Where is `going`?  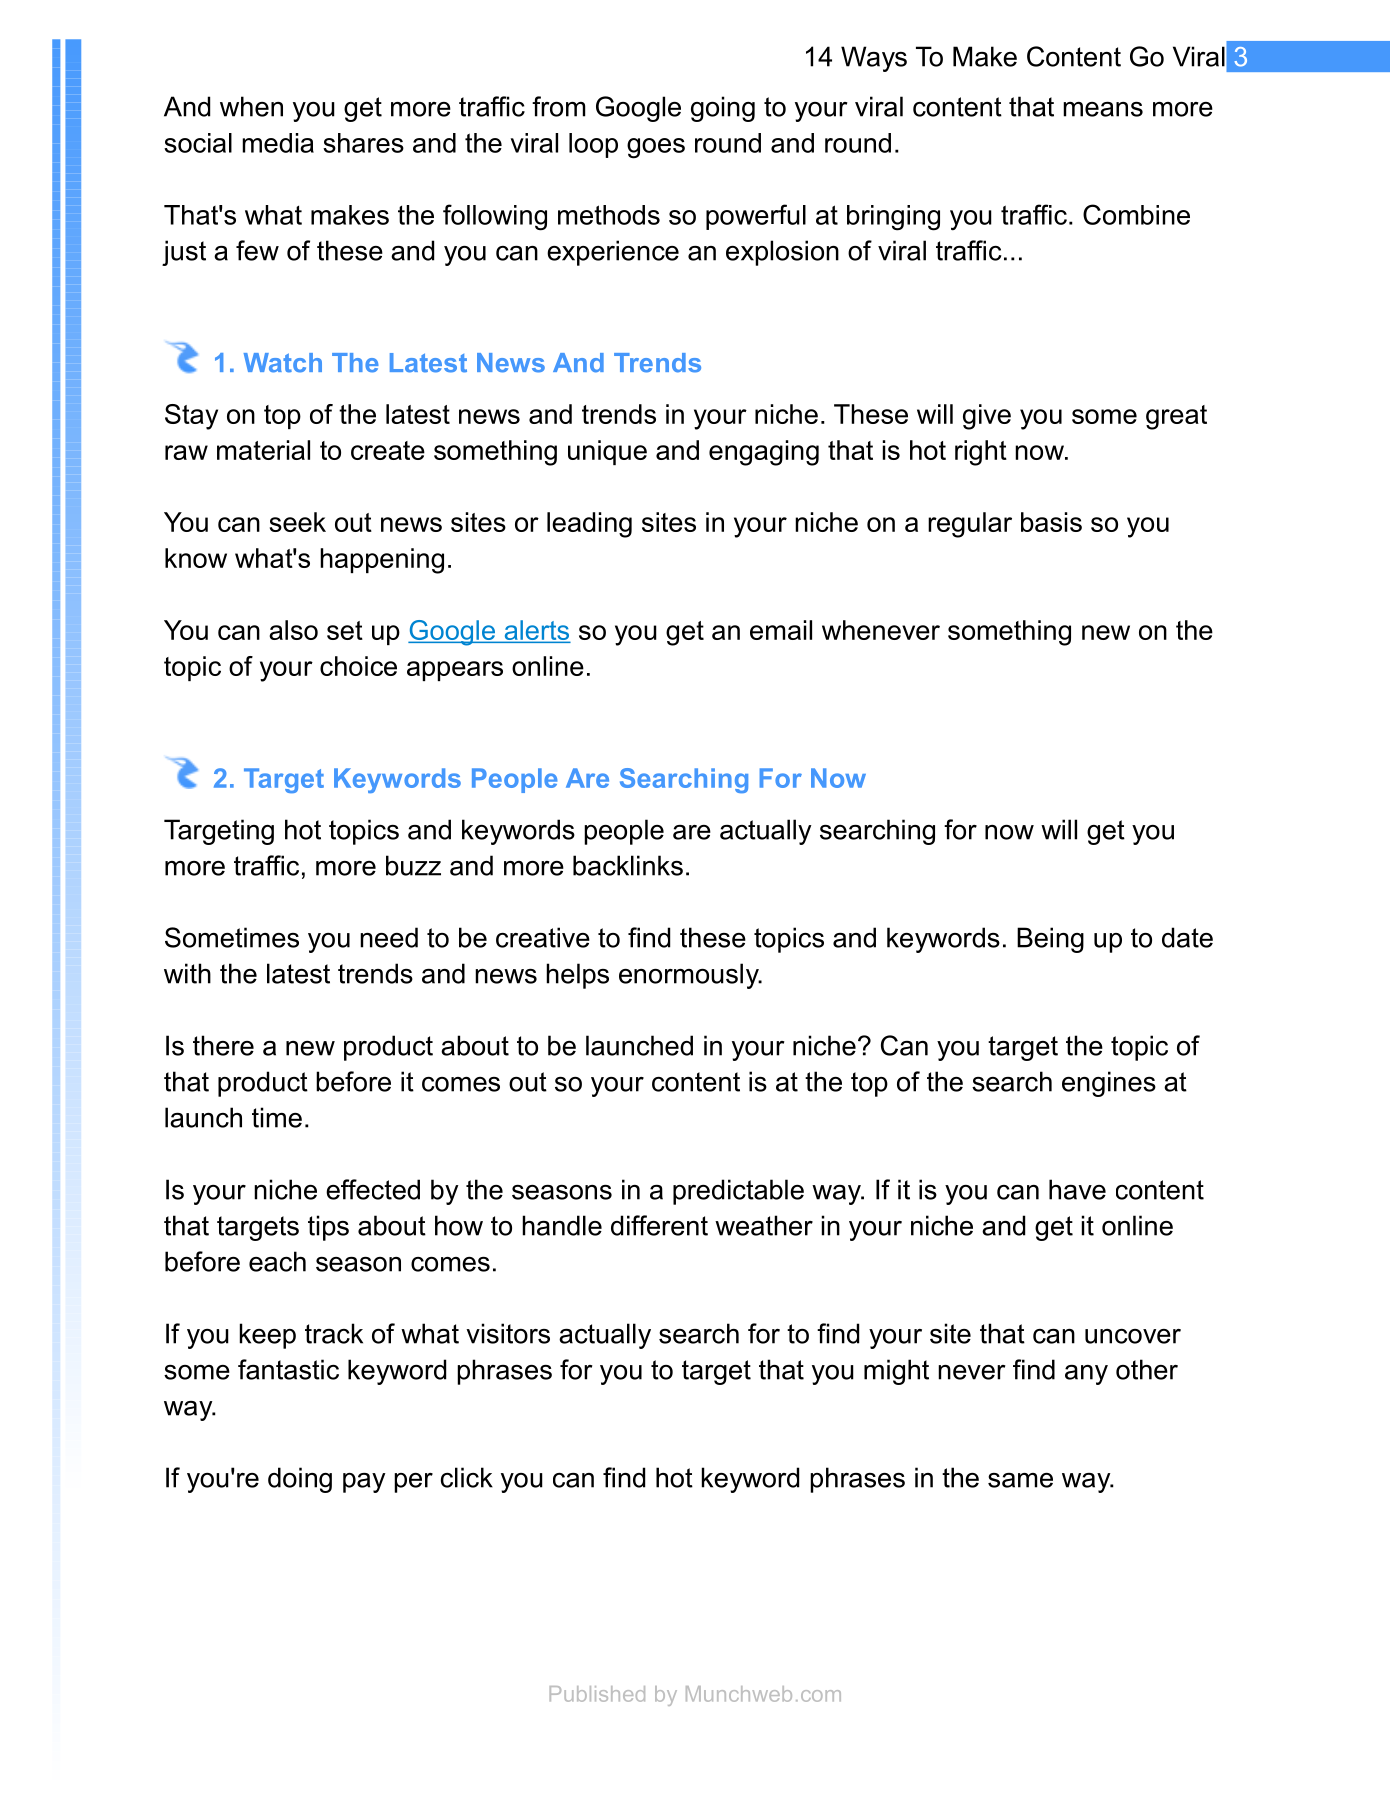 going is located at coordinates (723, 109).
